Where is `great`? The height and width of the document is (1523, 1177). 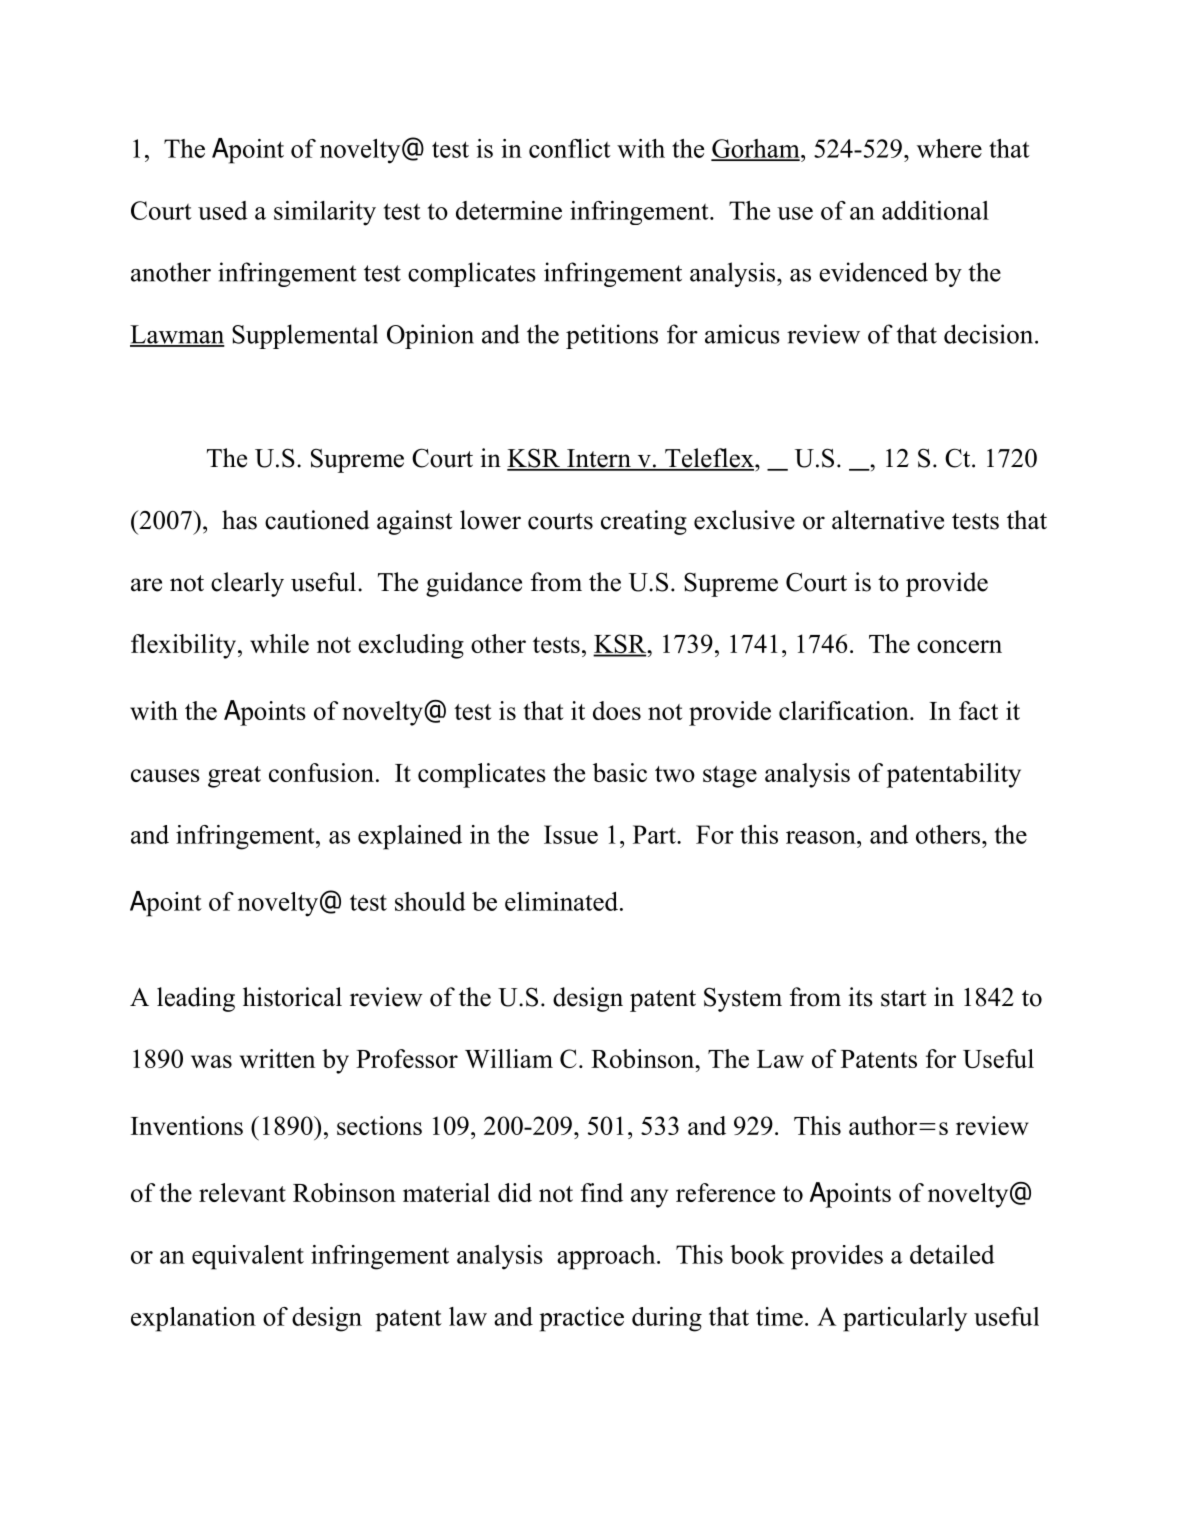
great is located at coordinates (234, 777).
